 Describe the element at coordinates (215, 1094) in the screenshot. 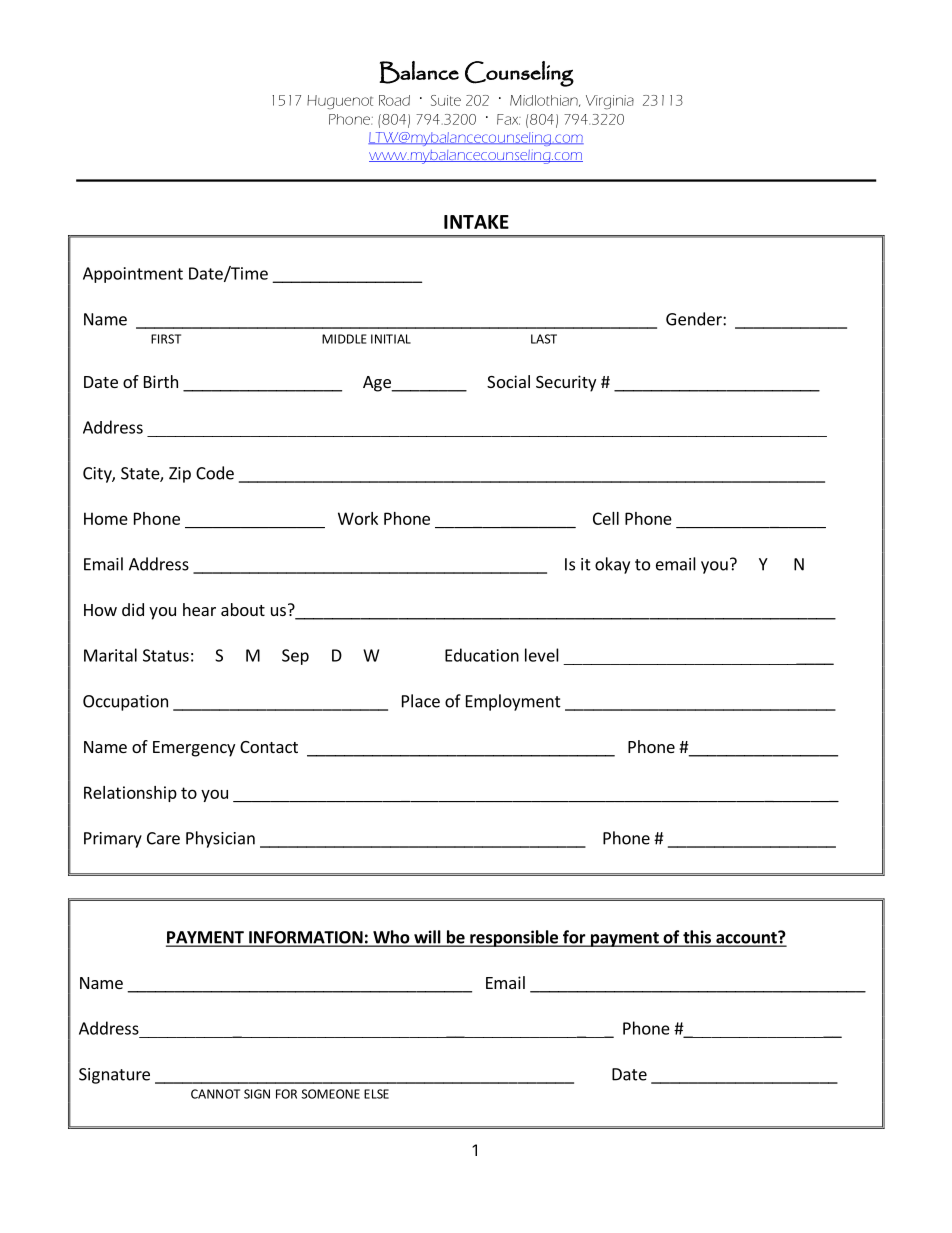

I see `CANNOT` at that location.
